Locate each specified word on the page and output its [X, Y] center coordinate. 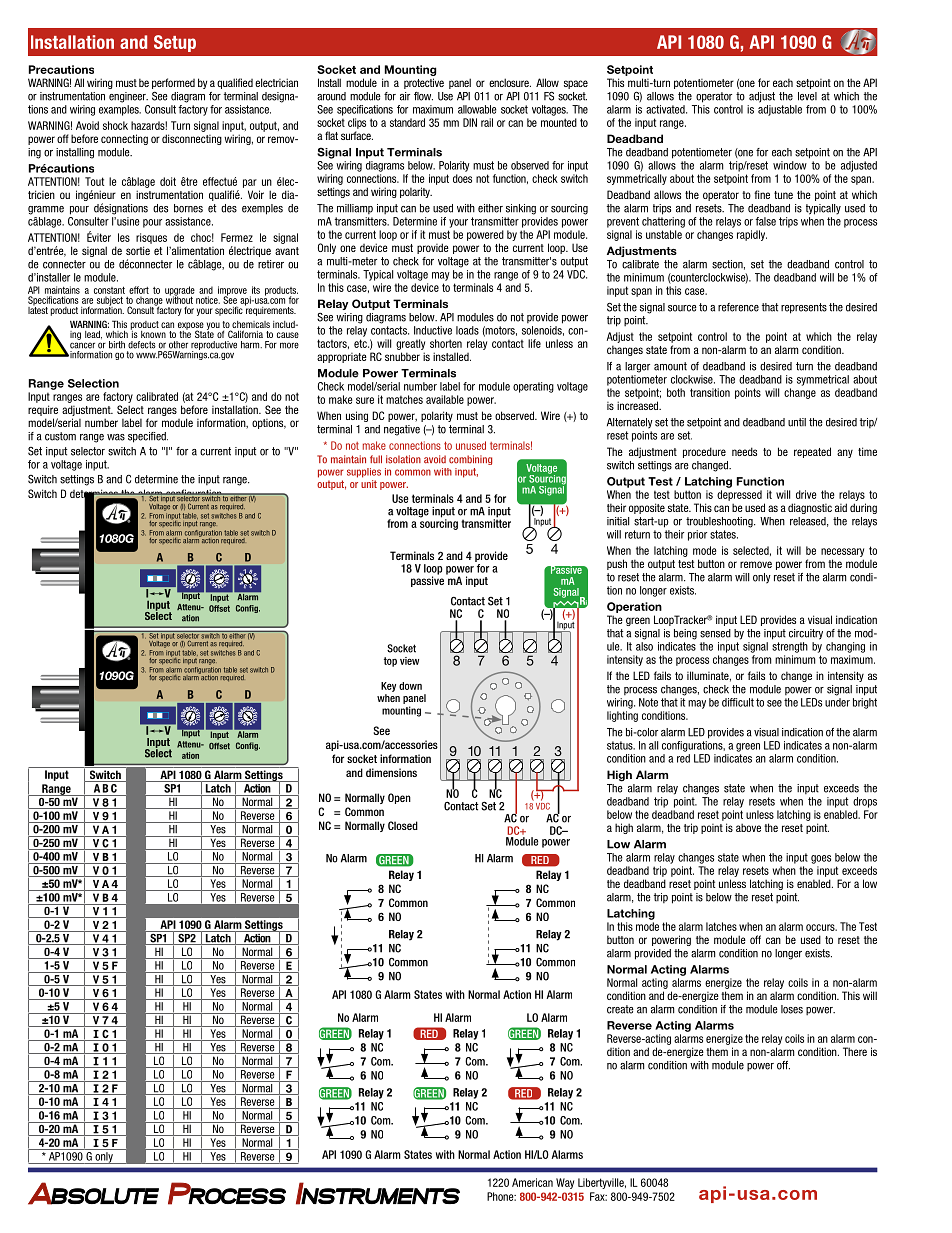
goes [821, 859]
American [532, 1182]
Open [399, 798]
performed [173, 83]
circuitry [806, 634]
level [807, 96]
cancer [82, 345]
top [390, 662]
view [409, 661]
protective [424, 83]
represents [804, 308]
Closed [403, 825]
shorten [446, 343]
